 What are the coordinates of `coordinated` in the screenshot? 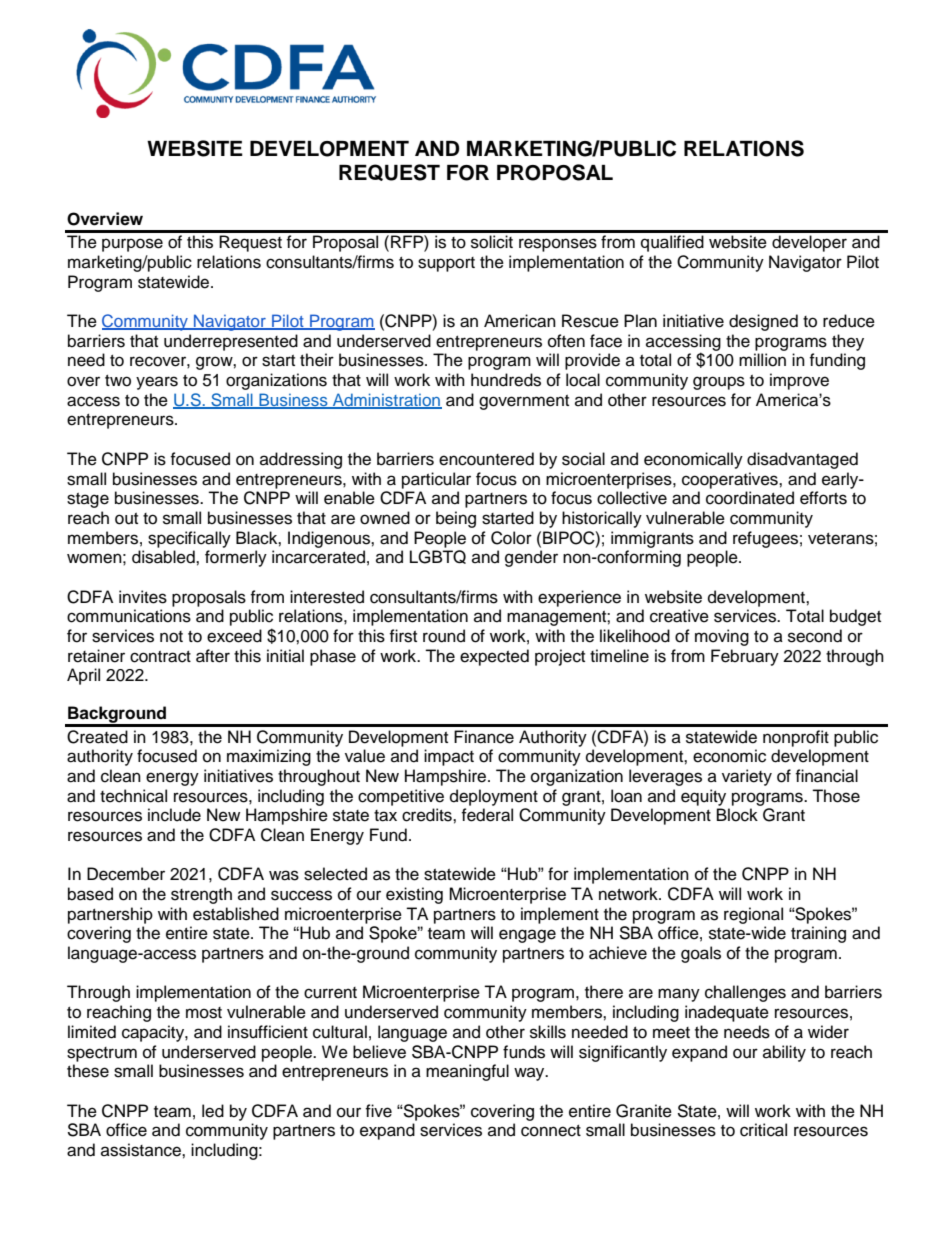 It's located at (750, 498).
